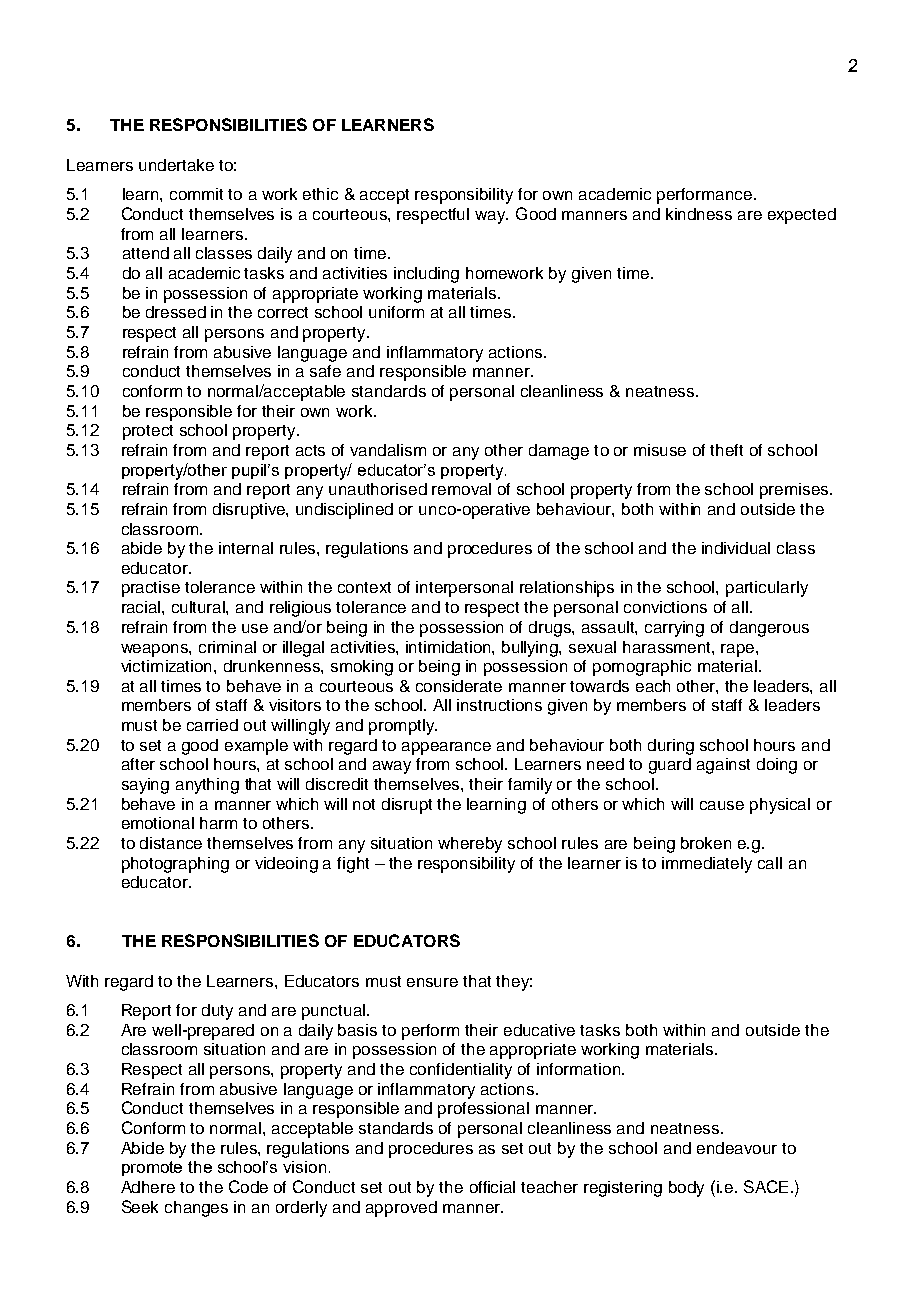  Describe the element at coordinates (470, 845) in the screenshot. I see `whereby` at that location.
